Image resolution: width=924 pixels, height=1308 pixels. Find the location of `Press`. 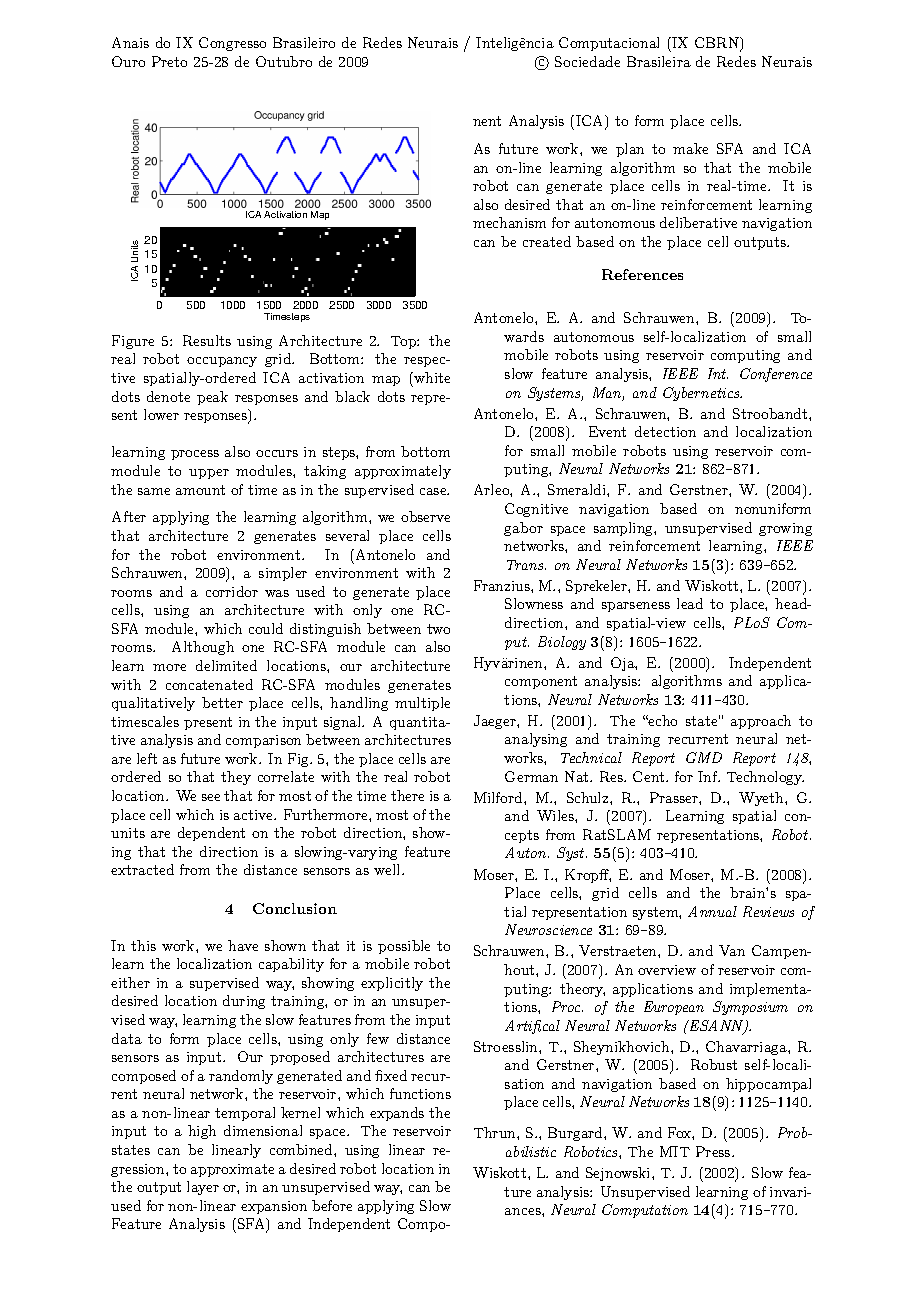

Press is located at coordinates (714, 1151).
